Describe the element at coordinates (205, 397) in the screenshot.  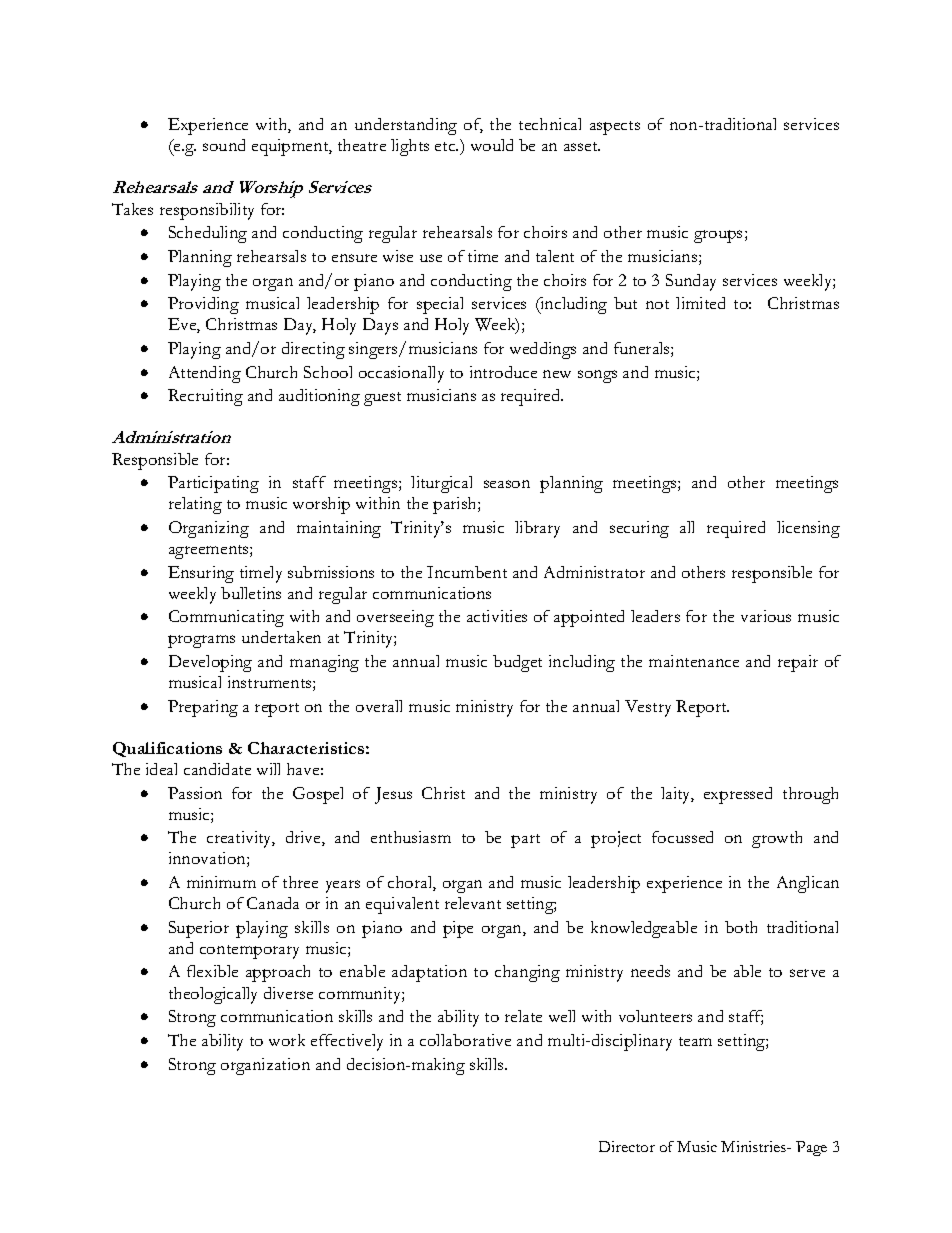
I see `Recruiting` at that location.
